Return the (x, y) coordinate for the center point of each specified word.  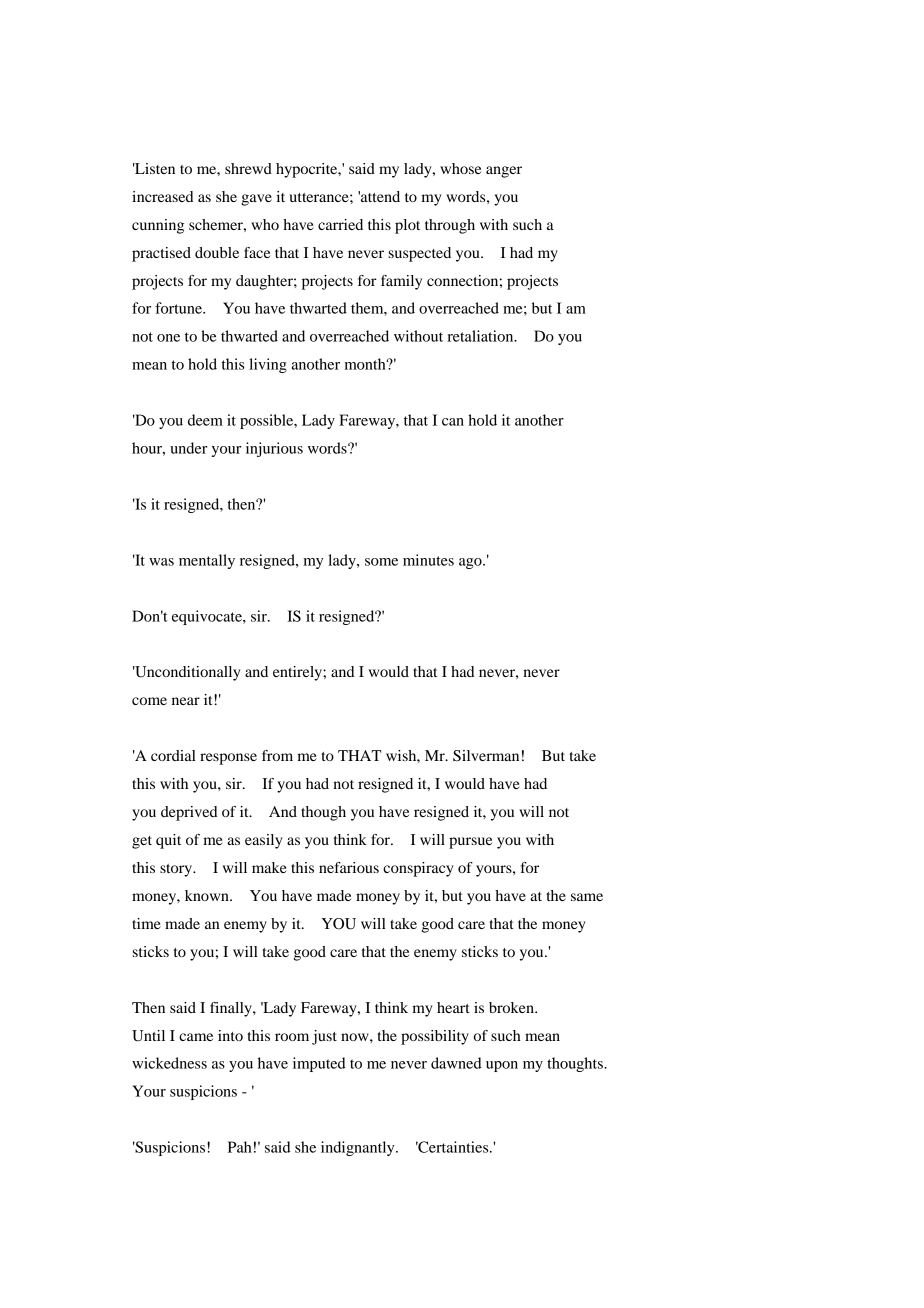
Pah (240, 1147)
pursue (470, 843)
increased (163, 196)
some (381, 562)
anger (504, 172)
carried (340, 224)
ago (471, 563)
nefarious (349, 867)
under (189, 448)
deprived (189, 813)
